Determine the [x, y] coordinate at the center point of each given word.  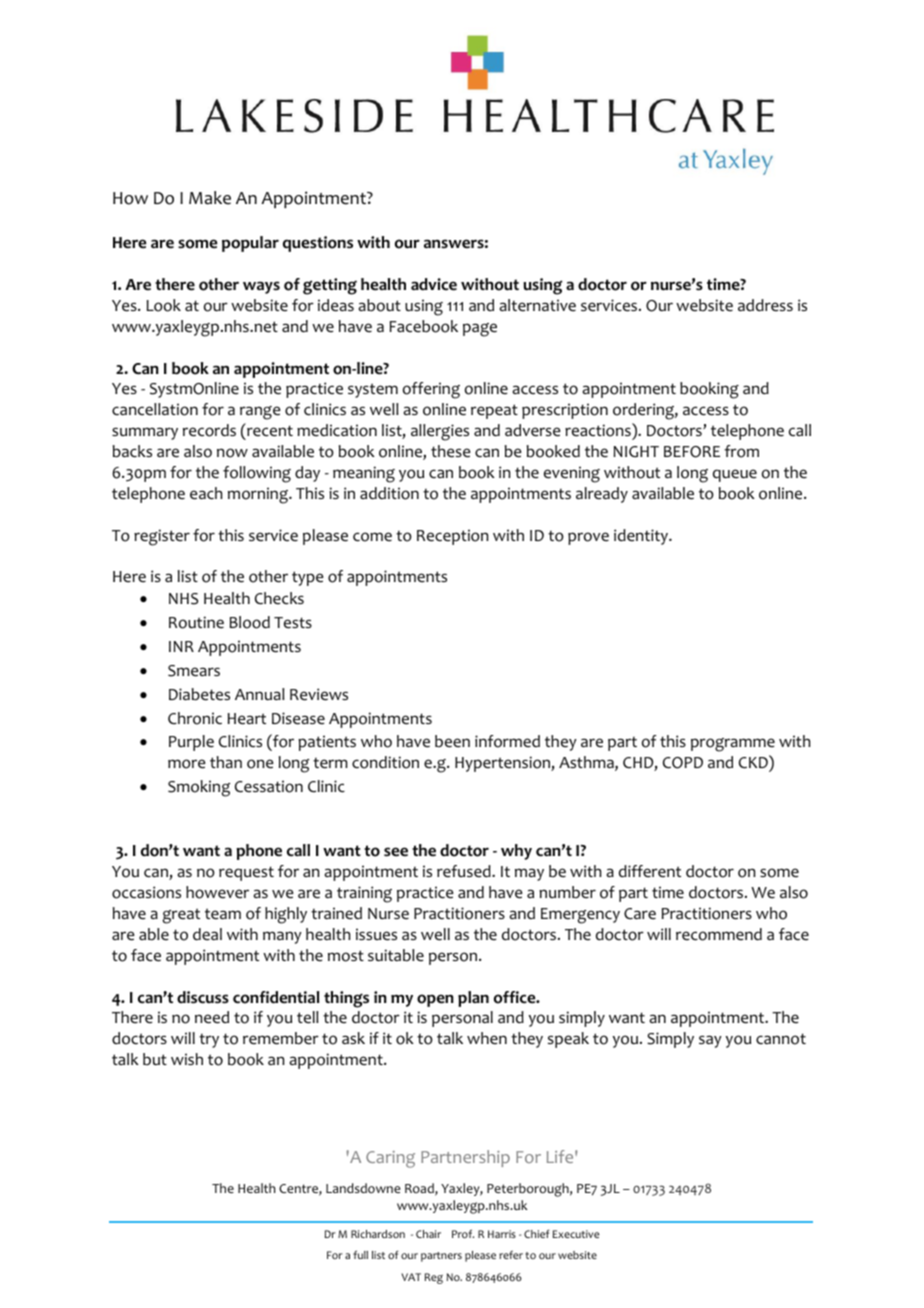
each [206, 493]
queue [735, 475]
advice [434, 284]
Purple [191, 743]
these [451, 451]
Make [210, 198]
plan [473, 999]
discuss [203, 997]
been [452, 741]
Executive [576, 1234]
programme [733, 745]
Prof [463, 1233]
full [360, 1254]
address [765, 305]
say [710, 1041]
